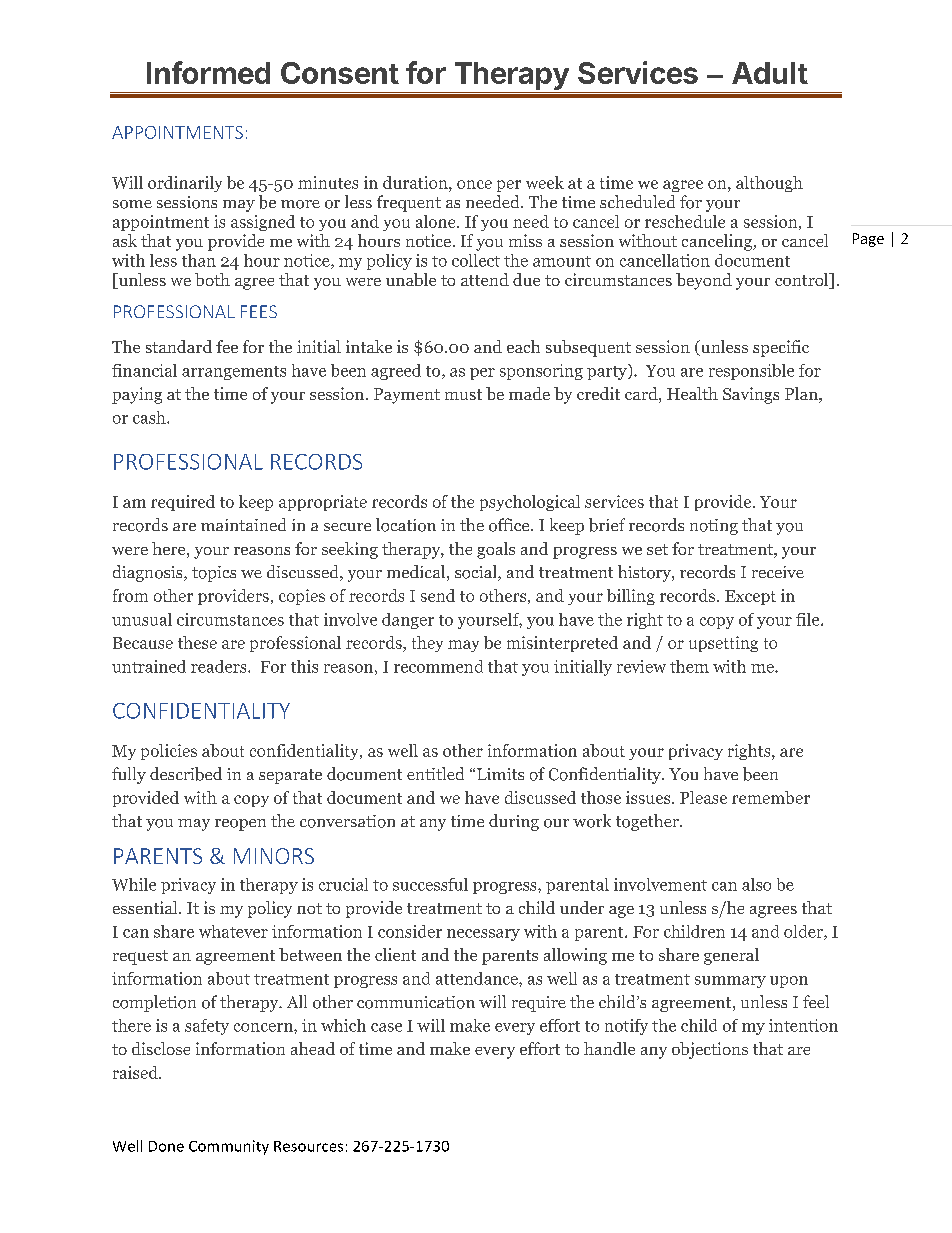 This image has height=1233, width=952. I want to click on remember, so click(771, 797).
